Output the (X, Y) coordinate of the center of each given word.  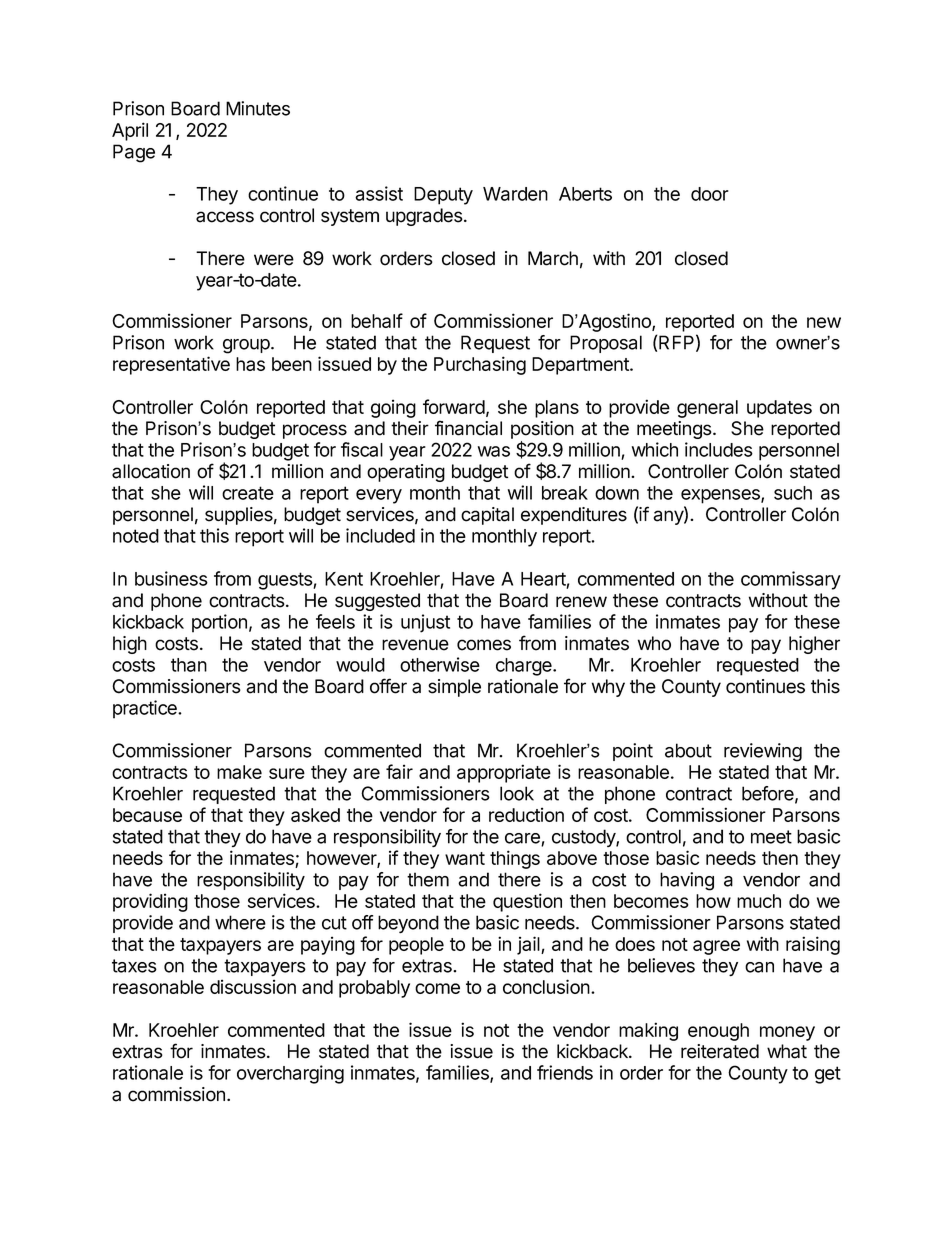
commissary (791, 580)
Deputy (443, 196)
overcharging (290, 1074)
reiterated (720, 1051)
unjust (425, 623)
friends (565, 1072)
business (171, 578)
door (710, 194)
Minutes (258, 108)
